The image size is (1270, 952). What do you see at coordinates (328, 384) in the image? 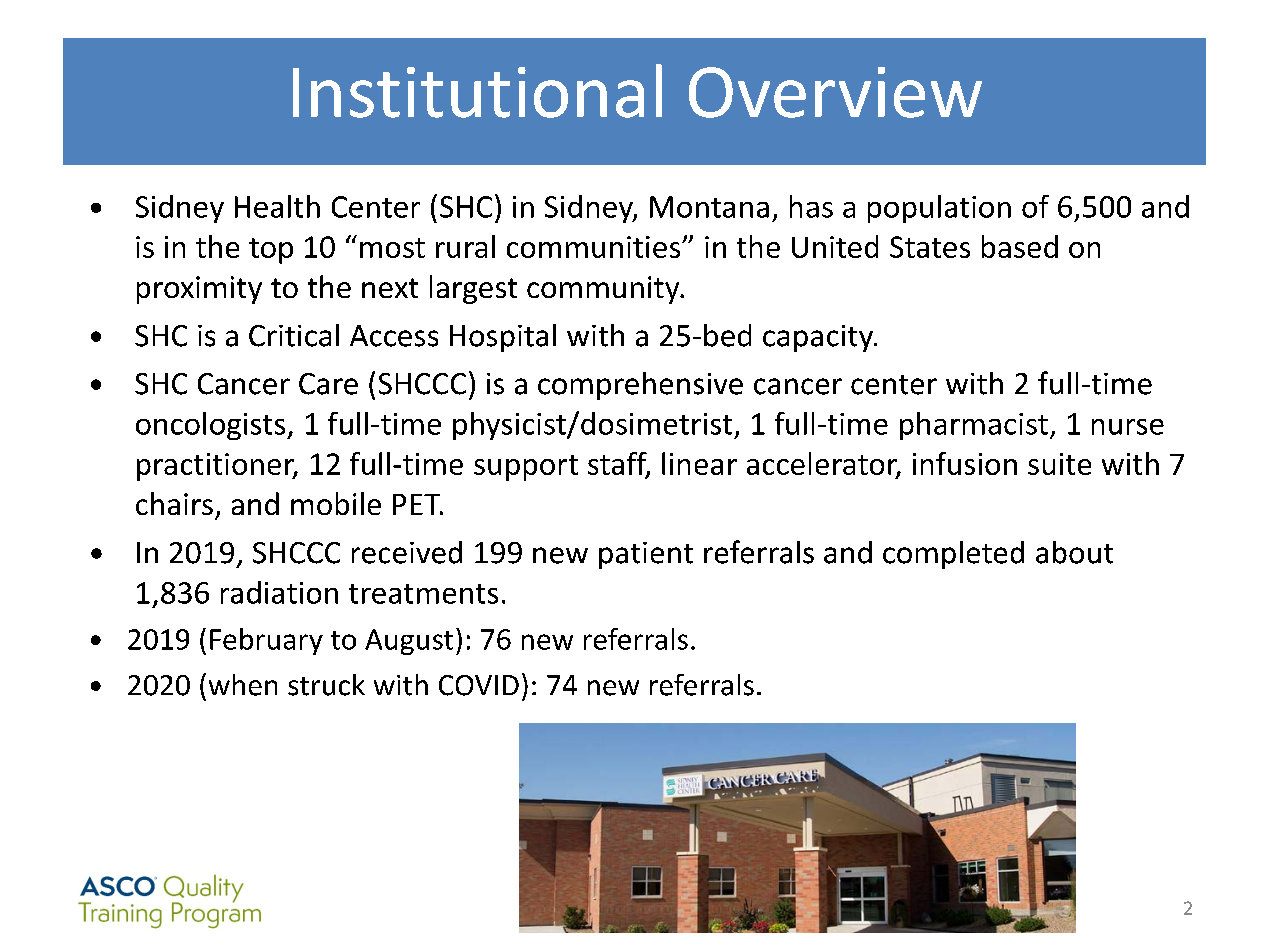
I see `Care` at bounding box center [328, 384].
